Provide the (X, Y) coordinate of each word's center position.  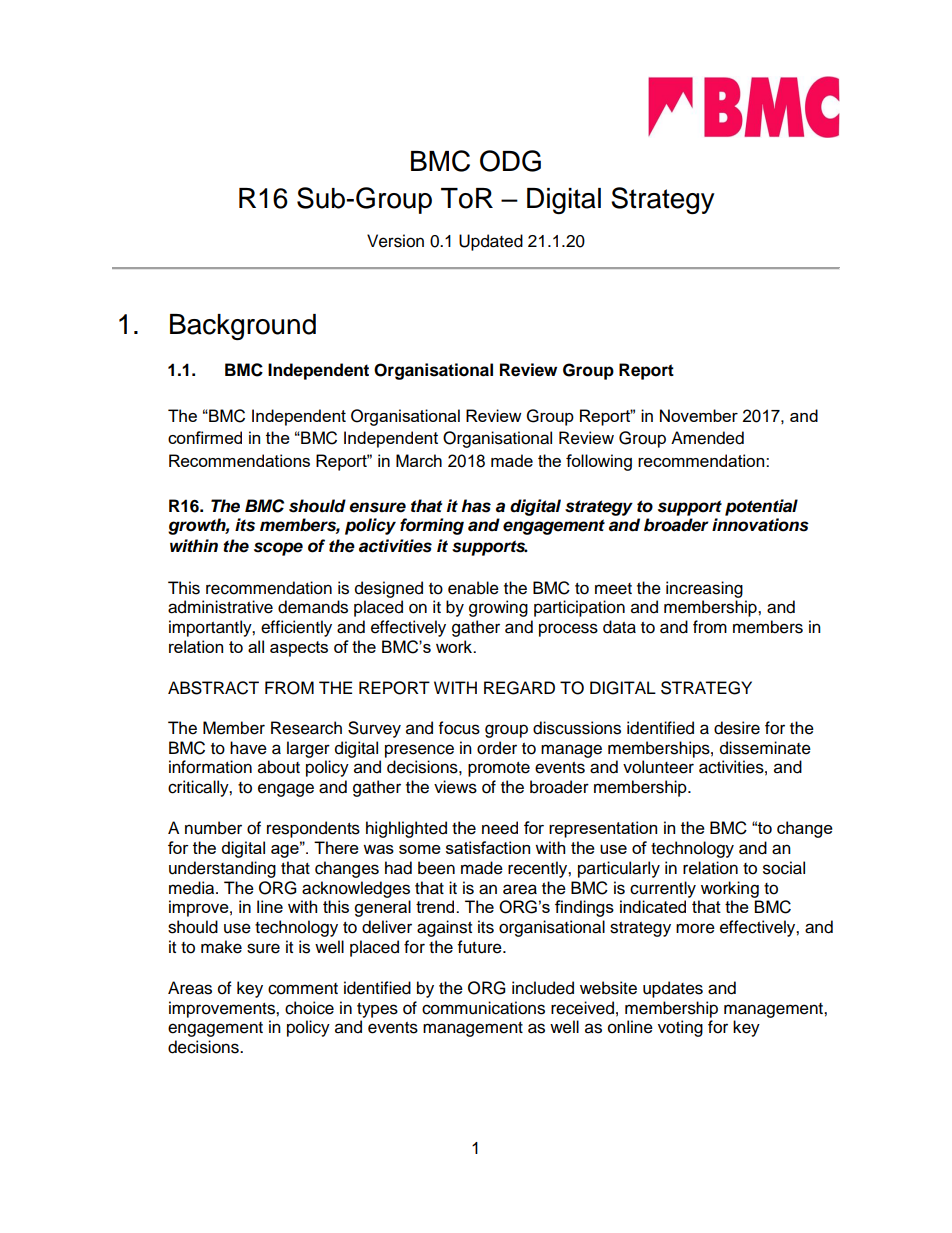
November (699, 415)
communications (483, 1008)
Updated (491, 242)
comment (303, 989)
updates (673, 989)
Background (243, 327)
